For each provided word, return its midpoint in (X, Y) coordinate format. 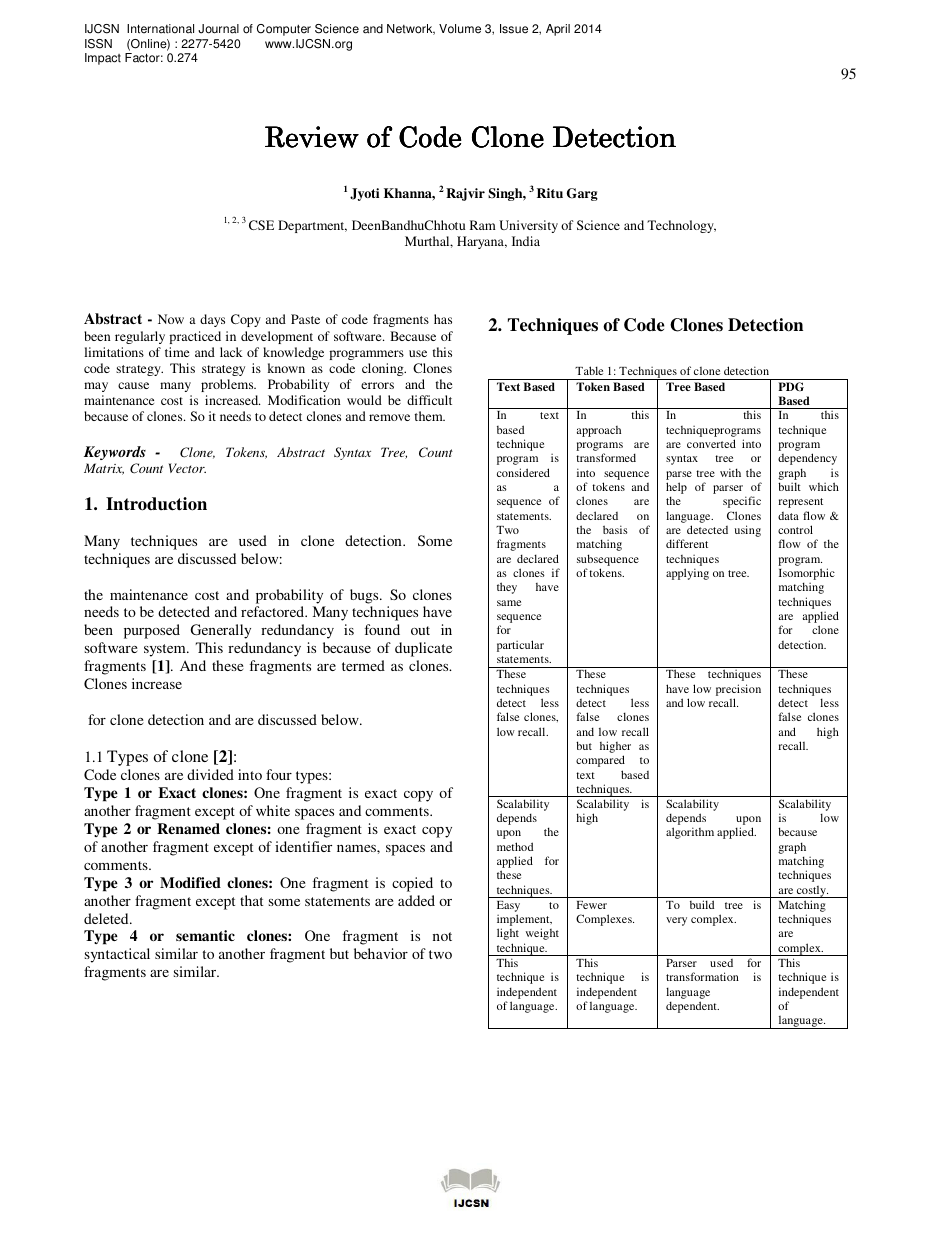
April (558, 30)
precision (738, 690)
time (177, 352)
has (443, 319)
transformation (702, 976)
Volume (460, 29)
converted (711, 443)
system (166, 650)
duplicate (423, 649)
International (160, 29)
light (508, 934)
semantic (205, 935)
